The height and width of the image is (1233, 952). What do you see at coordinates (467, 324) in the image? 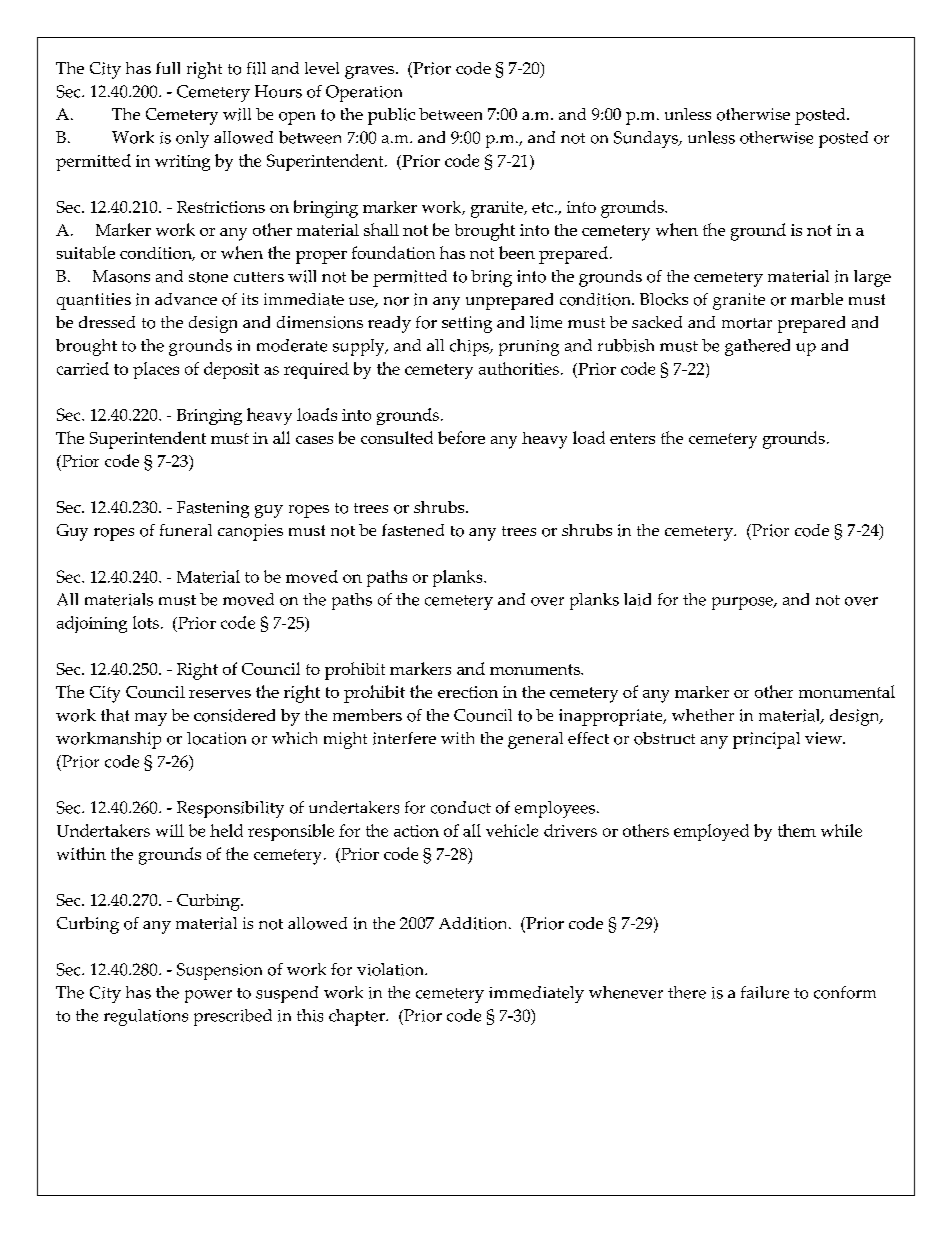
I see `setting` at bounding box center [467, 324].
